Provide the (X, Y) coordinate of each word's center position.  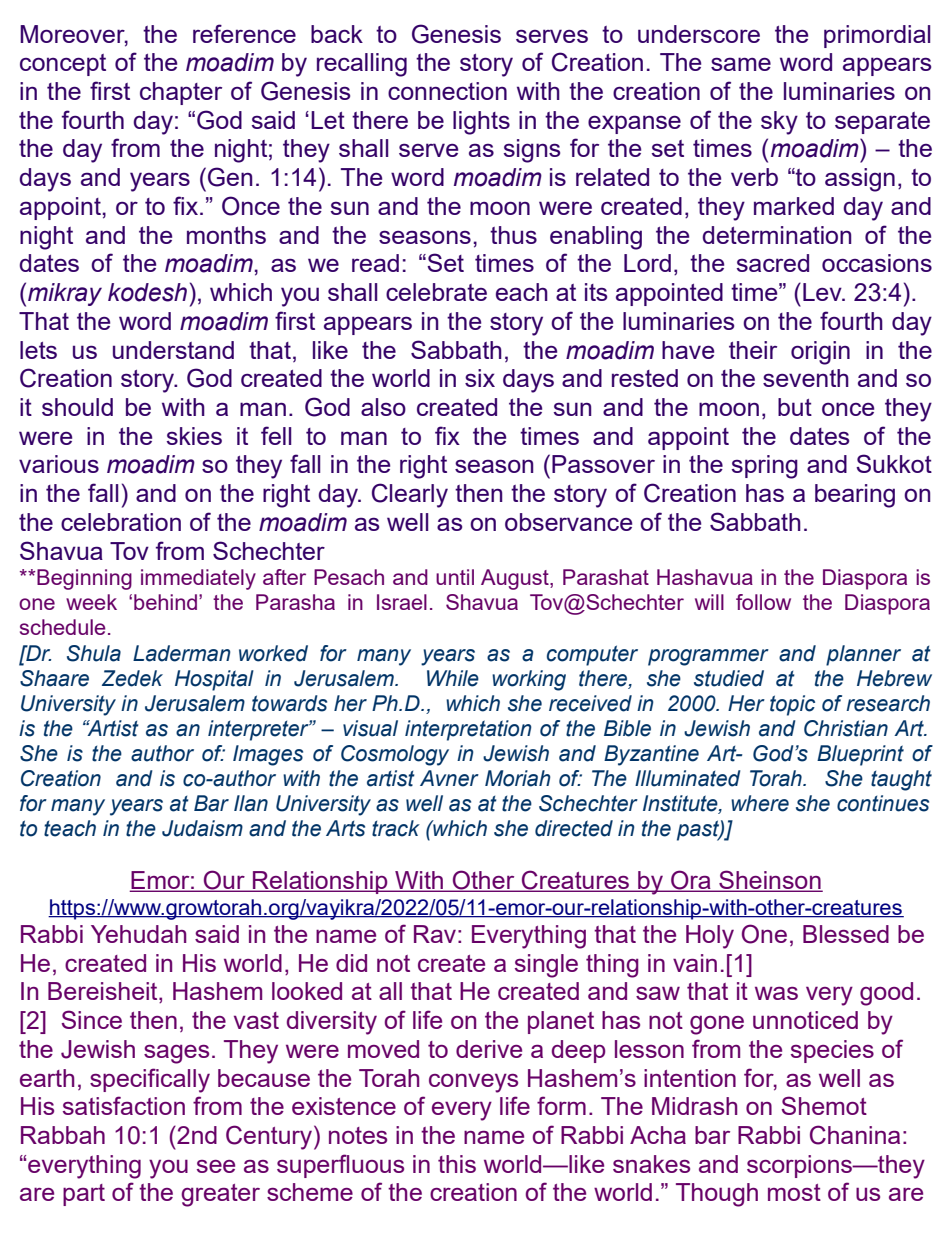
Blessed (846, 934)
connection (447, 91)
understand (173, 350)
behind (167, 602)
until (455, 577)
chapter (181, 93)
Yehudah (138, 934)
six (480, 378)
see (216, 1166)
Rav (435, 934)
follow (763, 602)
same (741, 64)
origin (820, 353)
